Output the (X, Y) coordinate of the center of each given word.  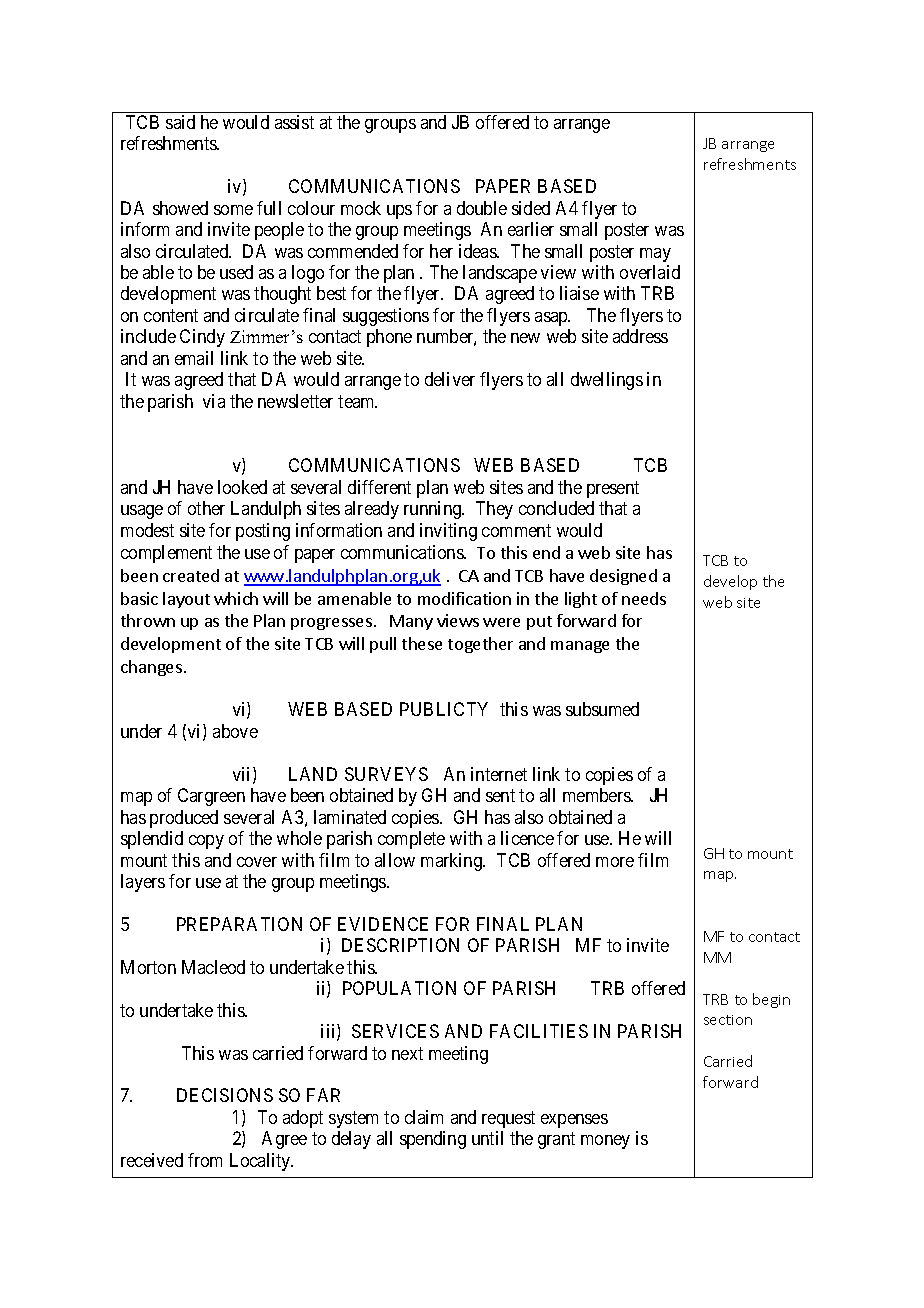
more (615, 862)
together (480, 645)
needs (644, 598)
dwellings (607, 381)
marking (453, 862)
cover (257, 862)
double (482, 208)
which (236, 598)
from (205, 1160)
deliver (450, 379)
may (655, 255)
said (180, 122)
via (214, 401)
